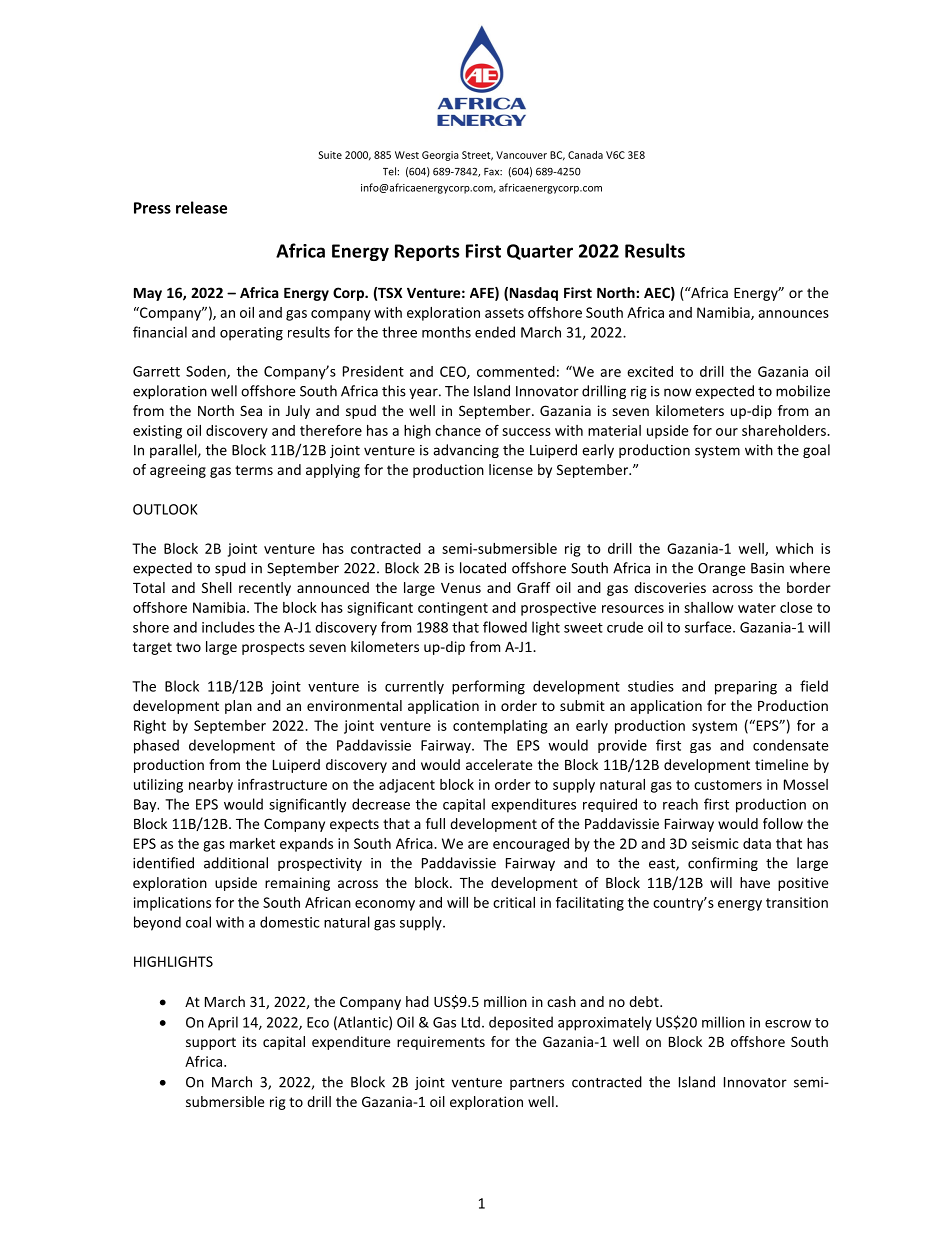  I want to click on water, so click(757, 608).
